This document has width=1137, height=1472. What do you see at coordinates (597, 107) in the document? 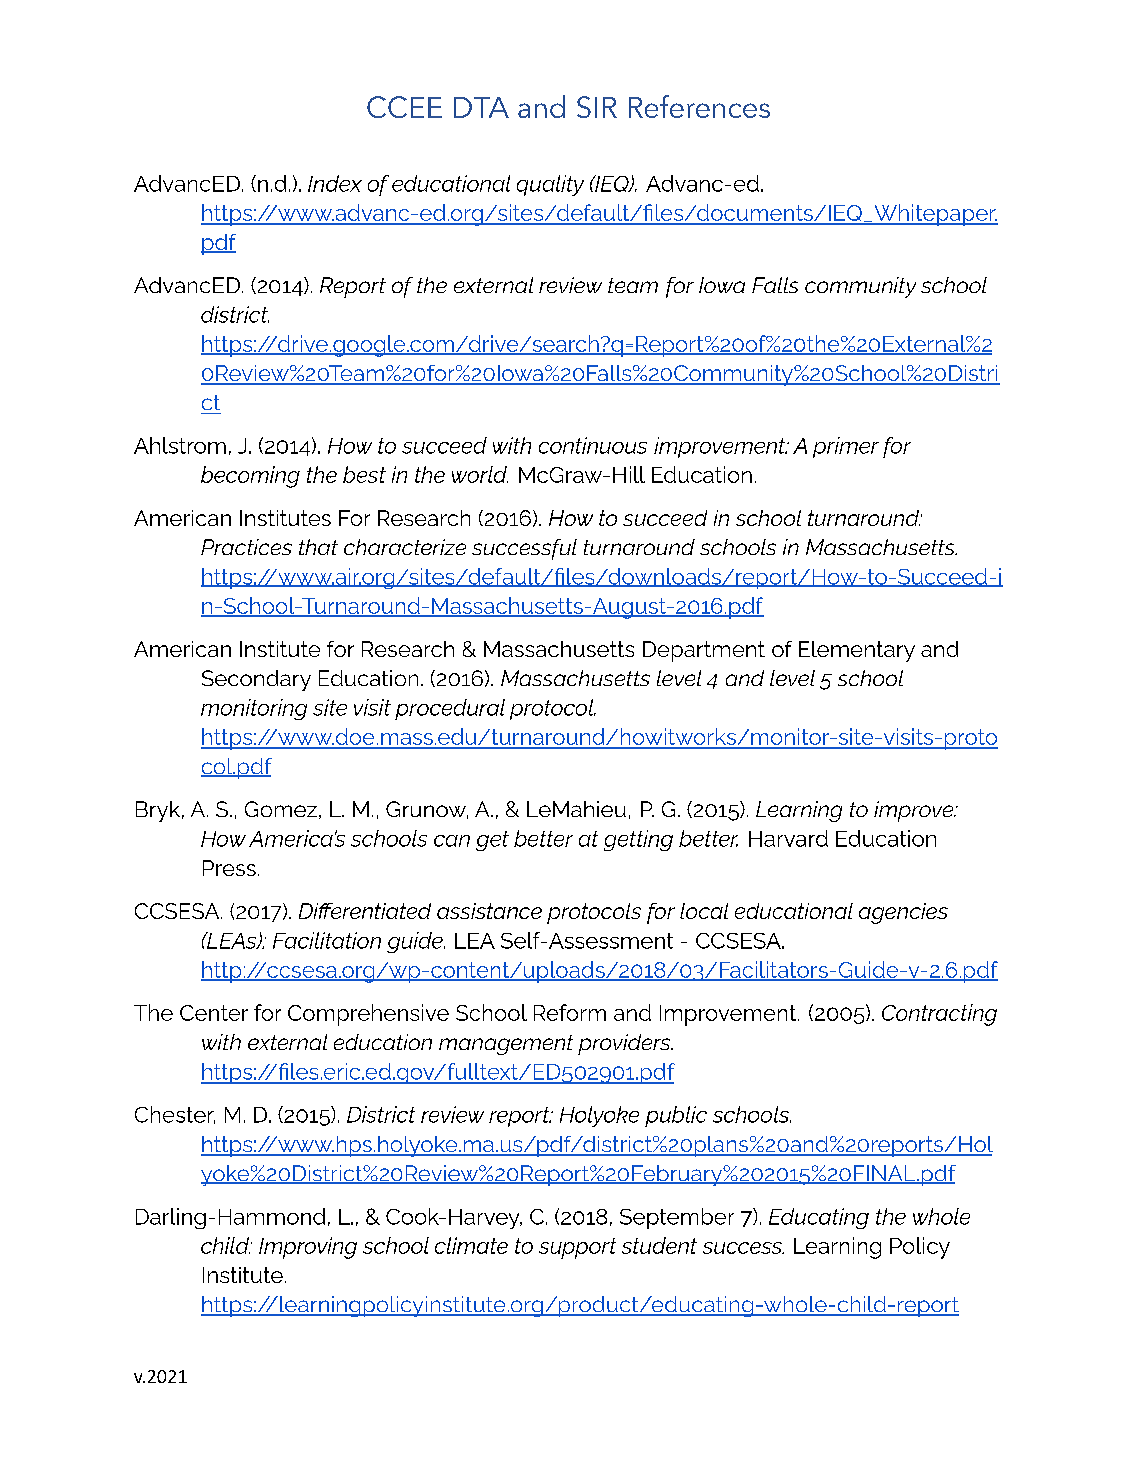
I see `SIR` at bounding box center [597, 107].
